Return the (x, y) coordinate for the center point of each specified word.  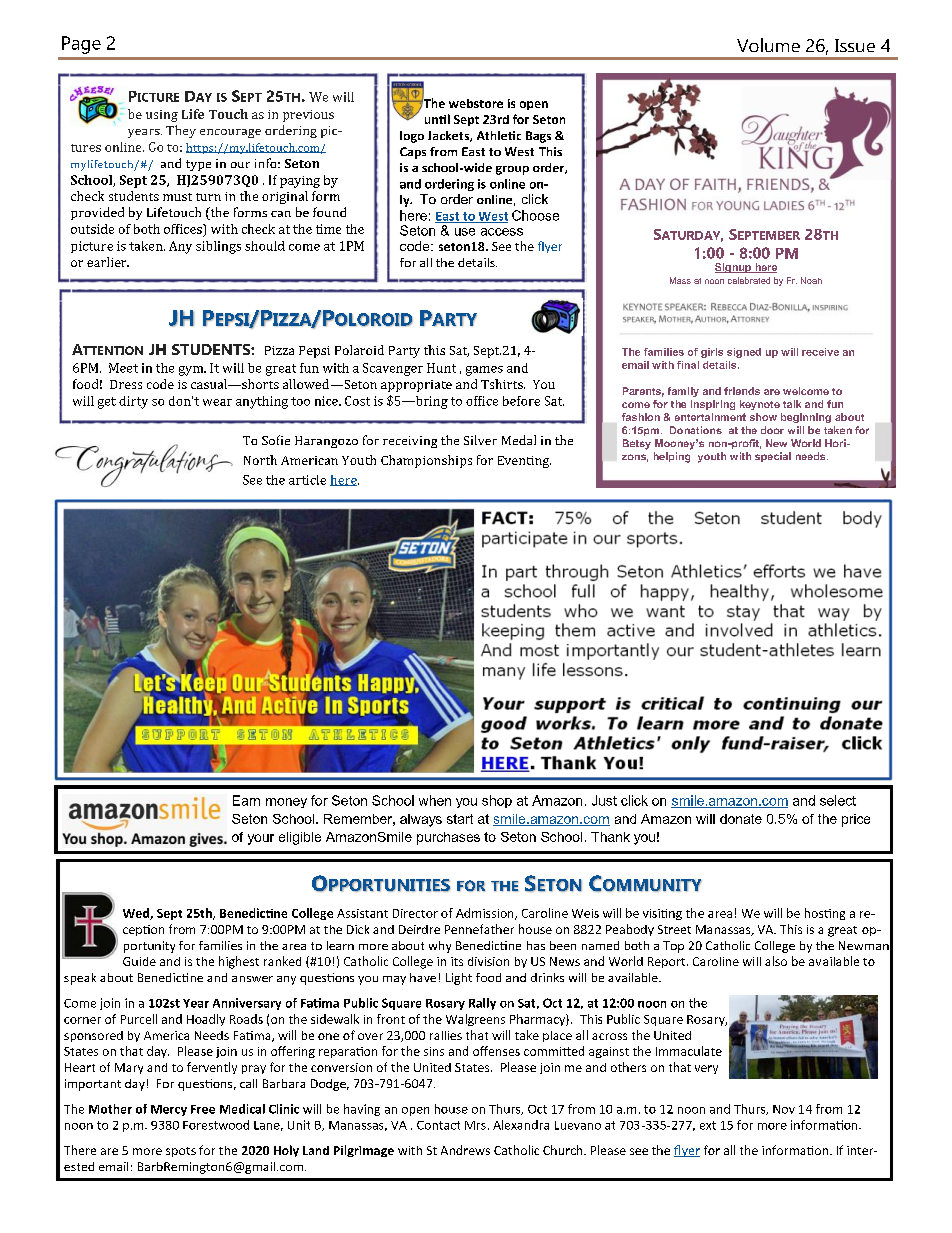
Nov (784, 1109)
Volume (768, 45)
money (286, 803)
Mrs (475, 1125)
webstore (476, 103)
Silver (480, 440)
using (162, 116)
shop (497, 801)
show (763, 417)
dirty (133, 402)
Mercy (169, 1110)
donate (741, 819)
